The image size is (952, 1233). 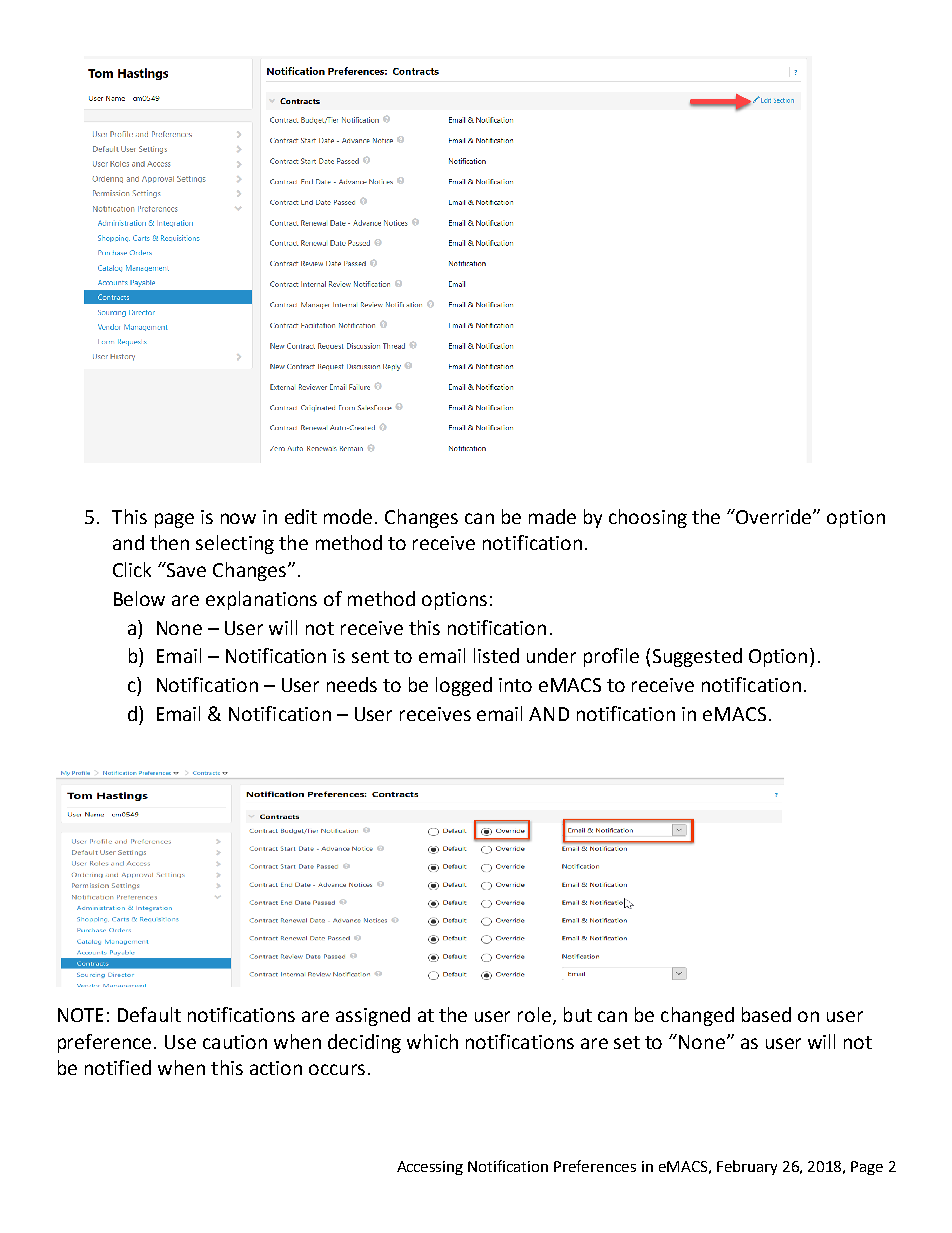 What do you see at coordinates (149, 1014) in the page?
I see `Default` at bounding box center [149, 1014].
